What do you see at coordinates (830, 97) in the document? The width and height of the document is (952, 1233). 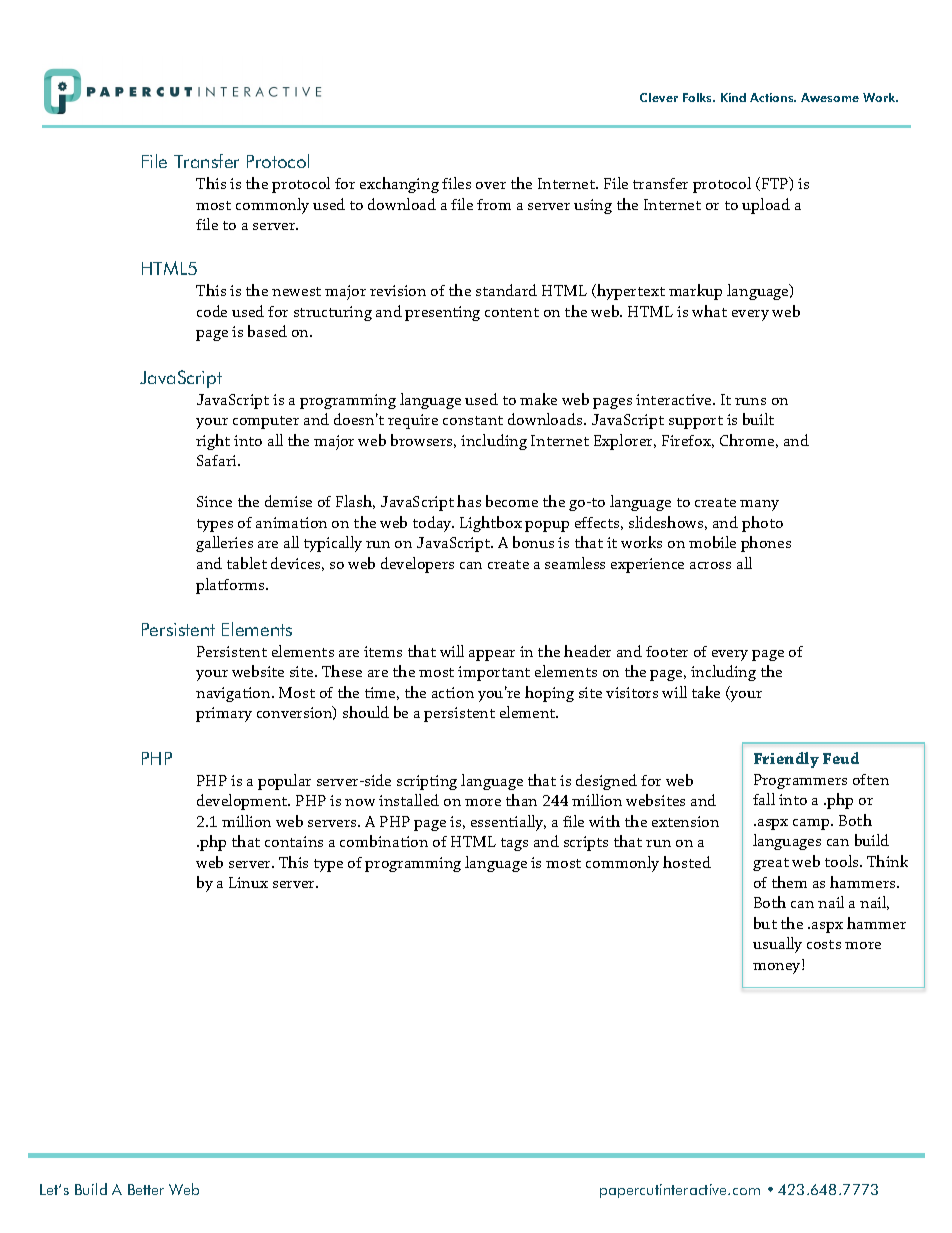 I see `Awesome` at bounding box center [830, 97].
